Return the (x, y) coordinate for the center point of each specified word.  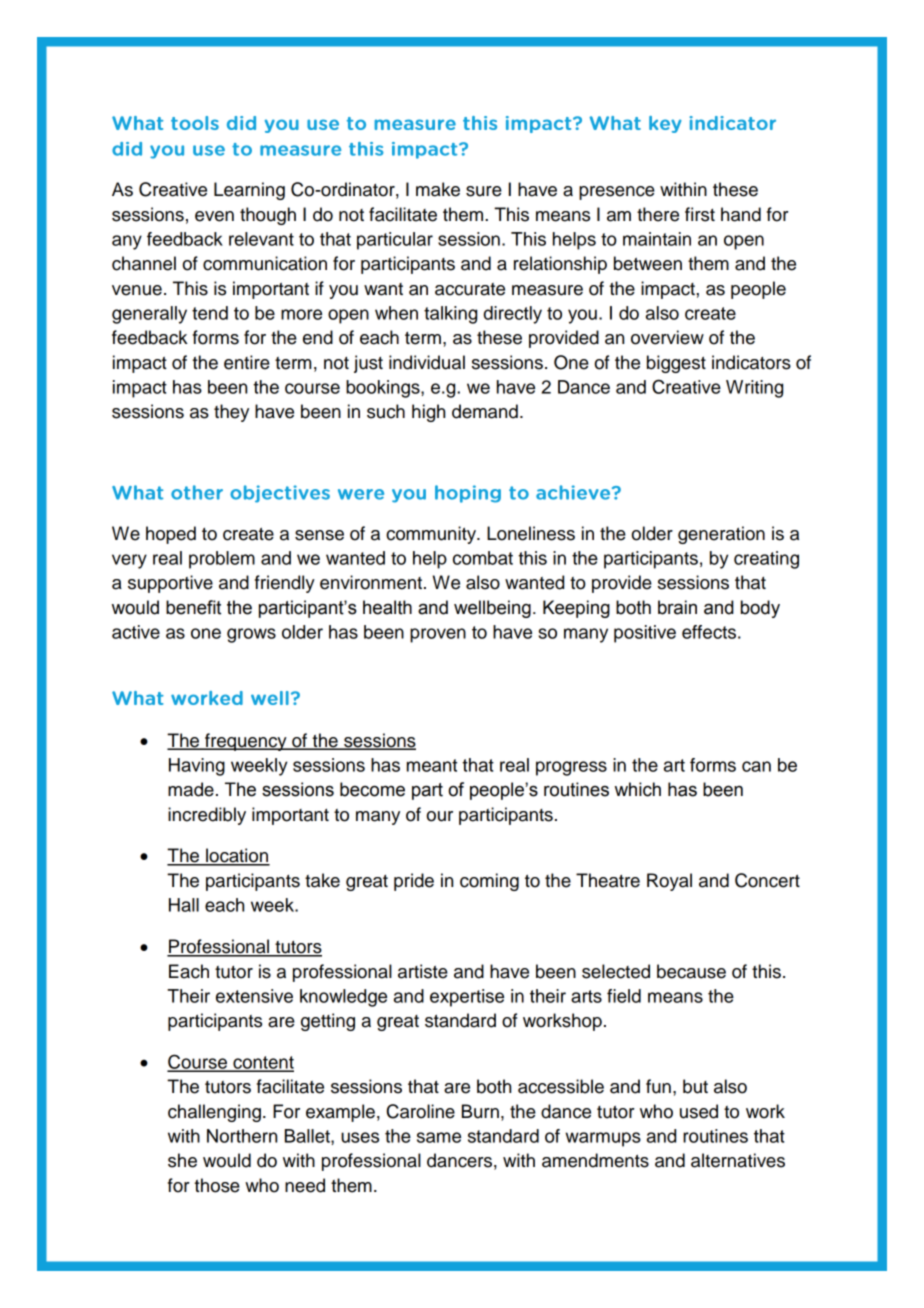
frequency (246, 742)
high (428, 413)
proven (438, 635)
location (237, 856)
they (231, 413)
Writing (754, 389)
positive (645, 634)
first (700, 214)
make (438, 189)
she (182, 1160)
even (214, 216)
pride (414, 882)
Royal (669, 882)
